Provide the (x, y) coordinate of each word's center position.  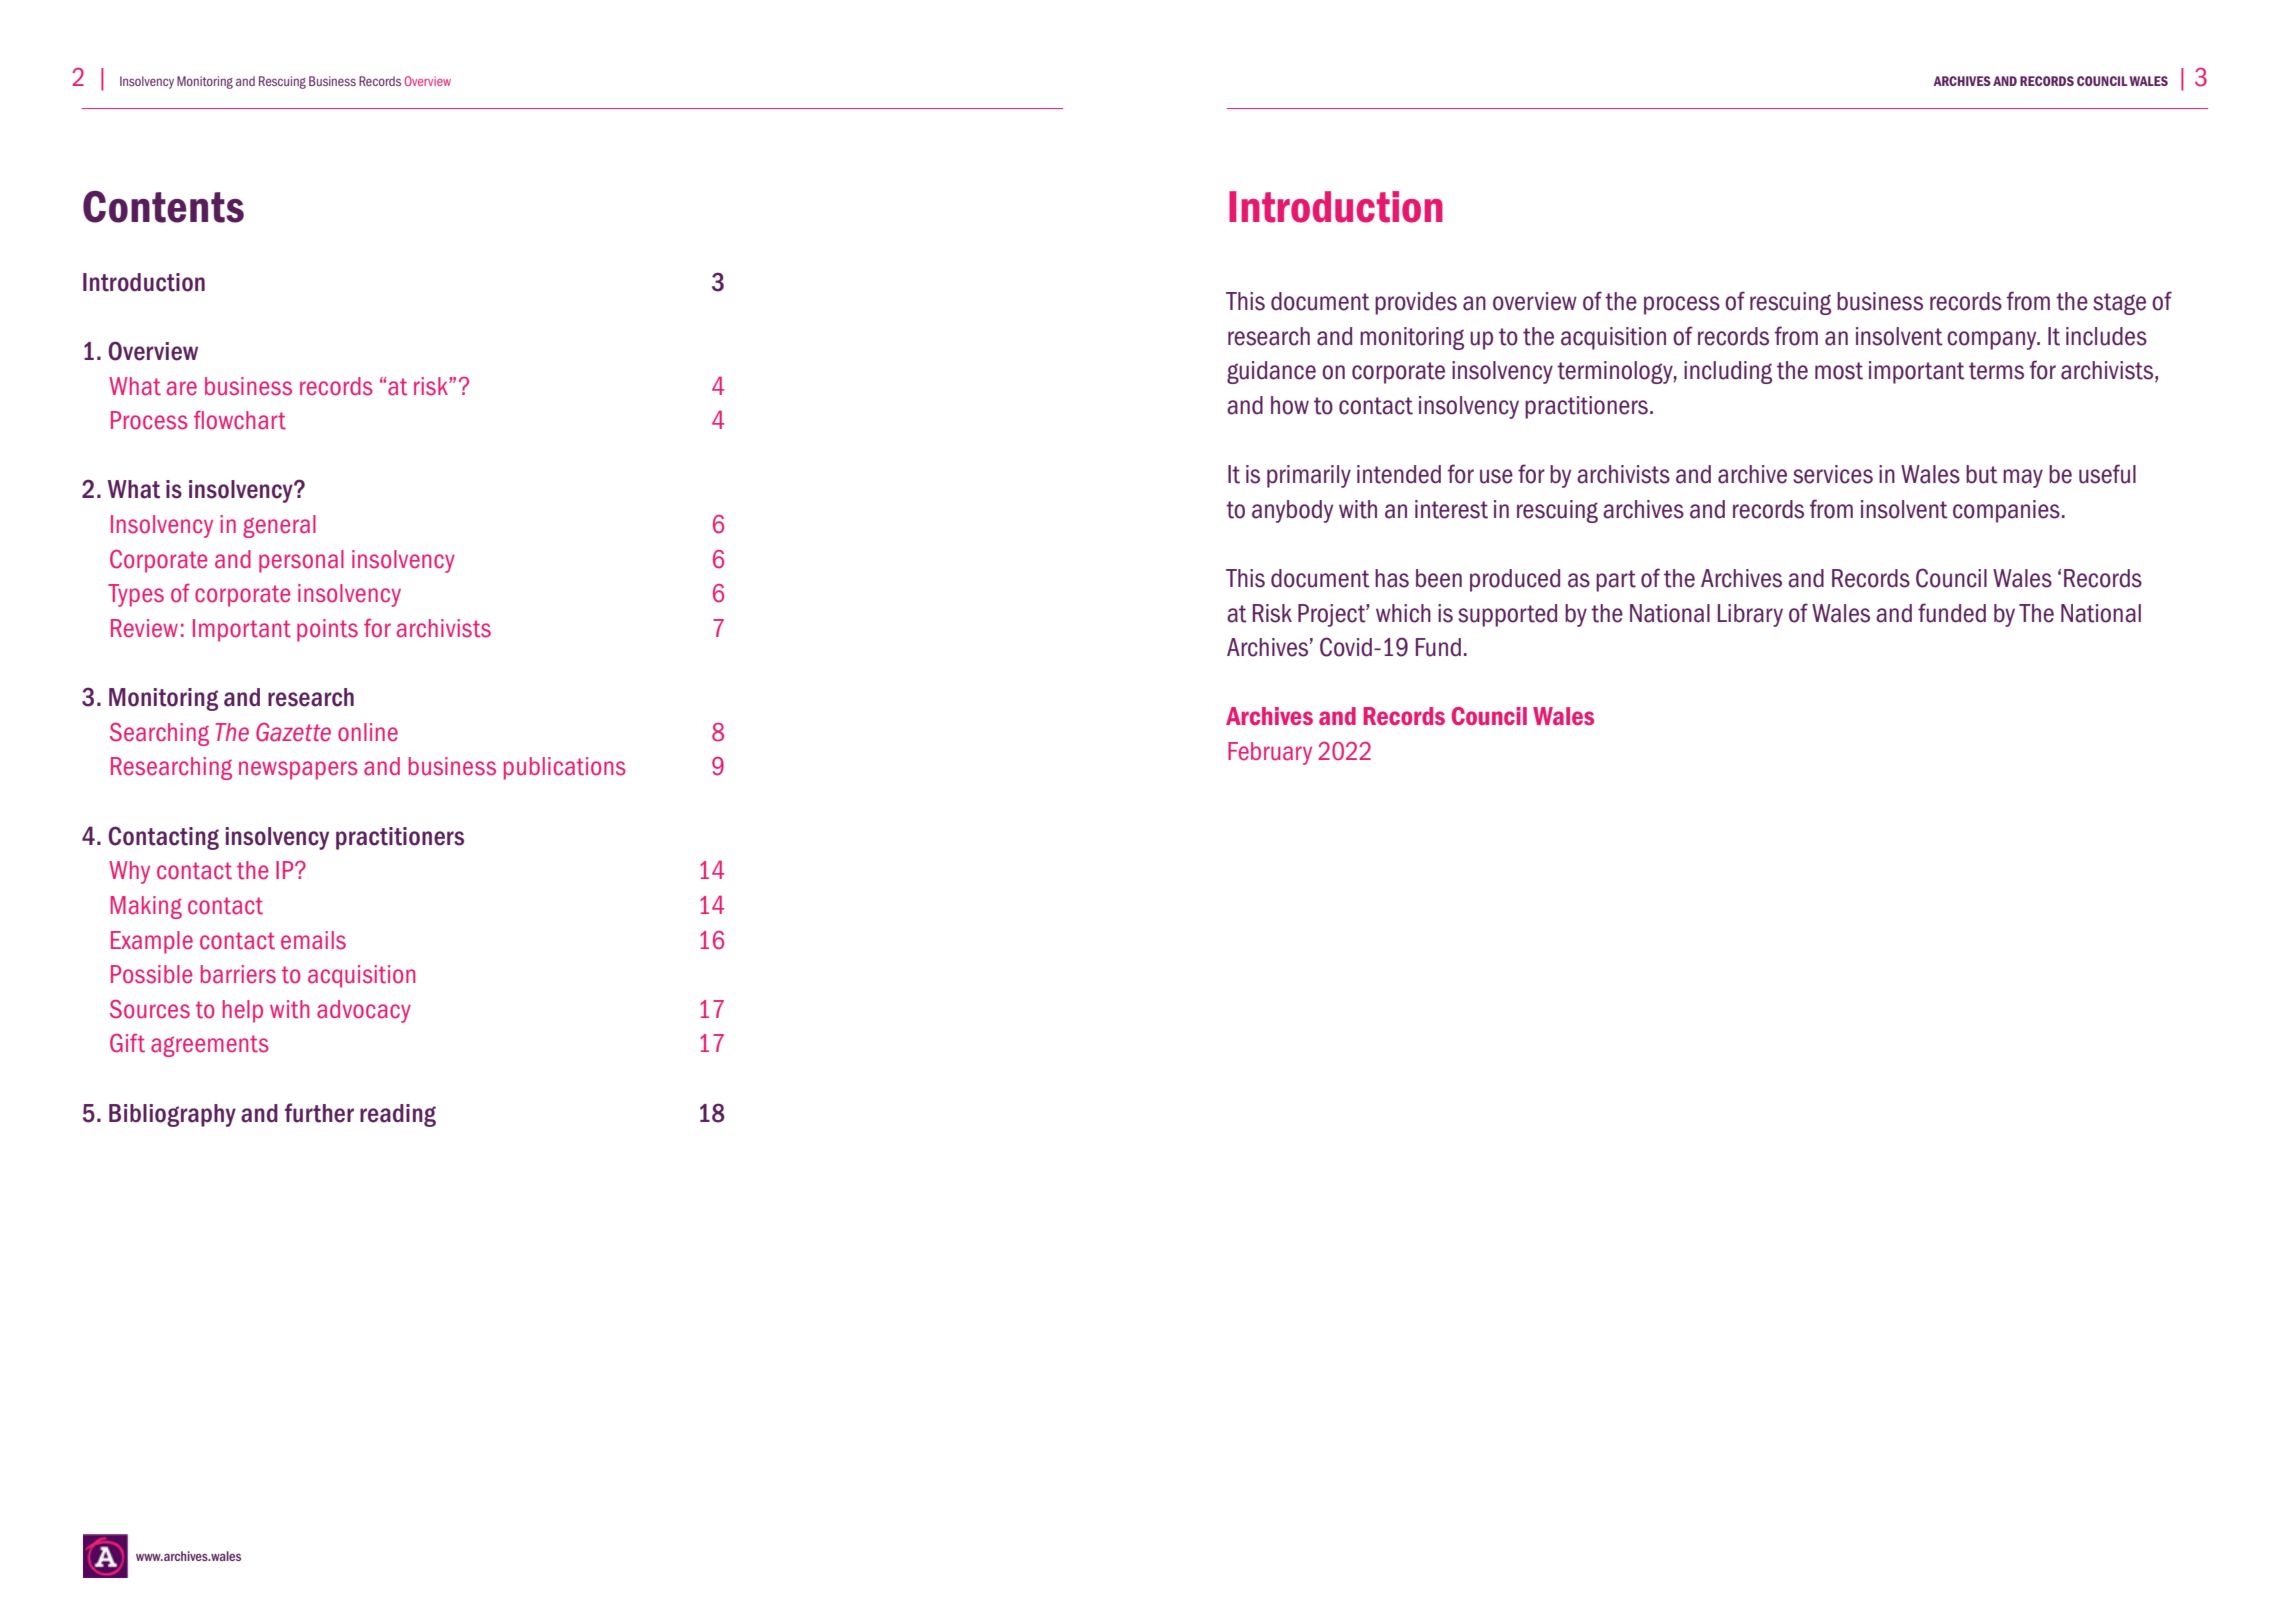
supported (1507, 615)
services (1833, 474)
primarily (1309, 476)
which (1403, 613)
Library (1750, 615)
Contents (163, 207)
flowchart (240, 420)
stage (2119, 304)
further (319, 1113)
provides (1416, 303)
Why (129, 872)
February (1270, 753)
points (327, 630)
